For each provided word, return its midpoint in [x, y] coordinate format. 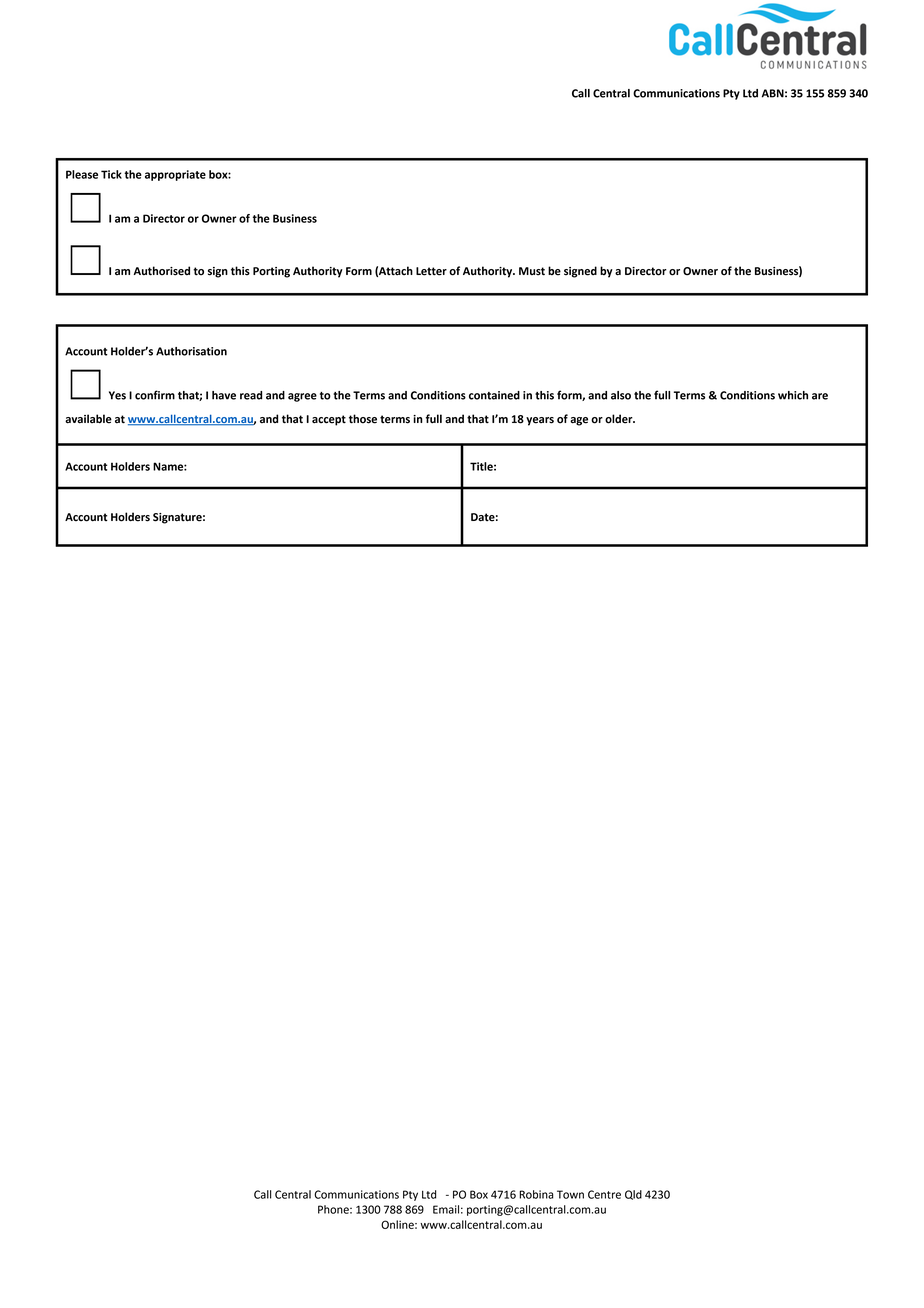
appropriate [175, 175]
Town [570, 1194]
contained [494, 395]
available [88, 419]
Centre [604, 1194]
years [540, 421]
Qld [633, 1195]
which [793, 395]
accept [329, 420]
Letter [431, 271]
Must [532, 271]
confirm [155, 395]
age [579, 421]
